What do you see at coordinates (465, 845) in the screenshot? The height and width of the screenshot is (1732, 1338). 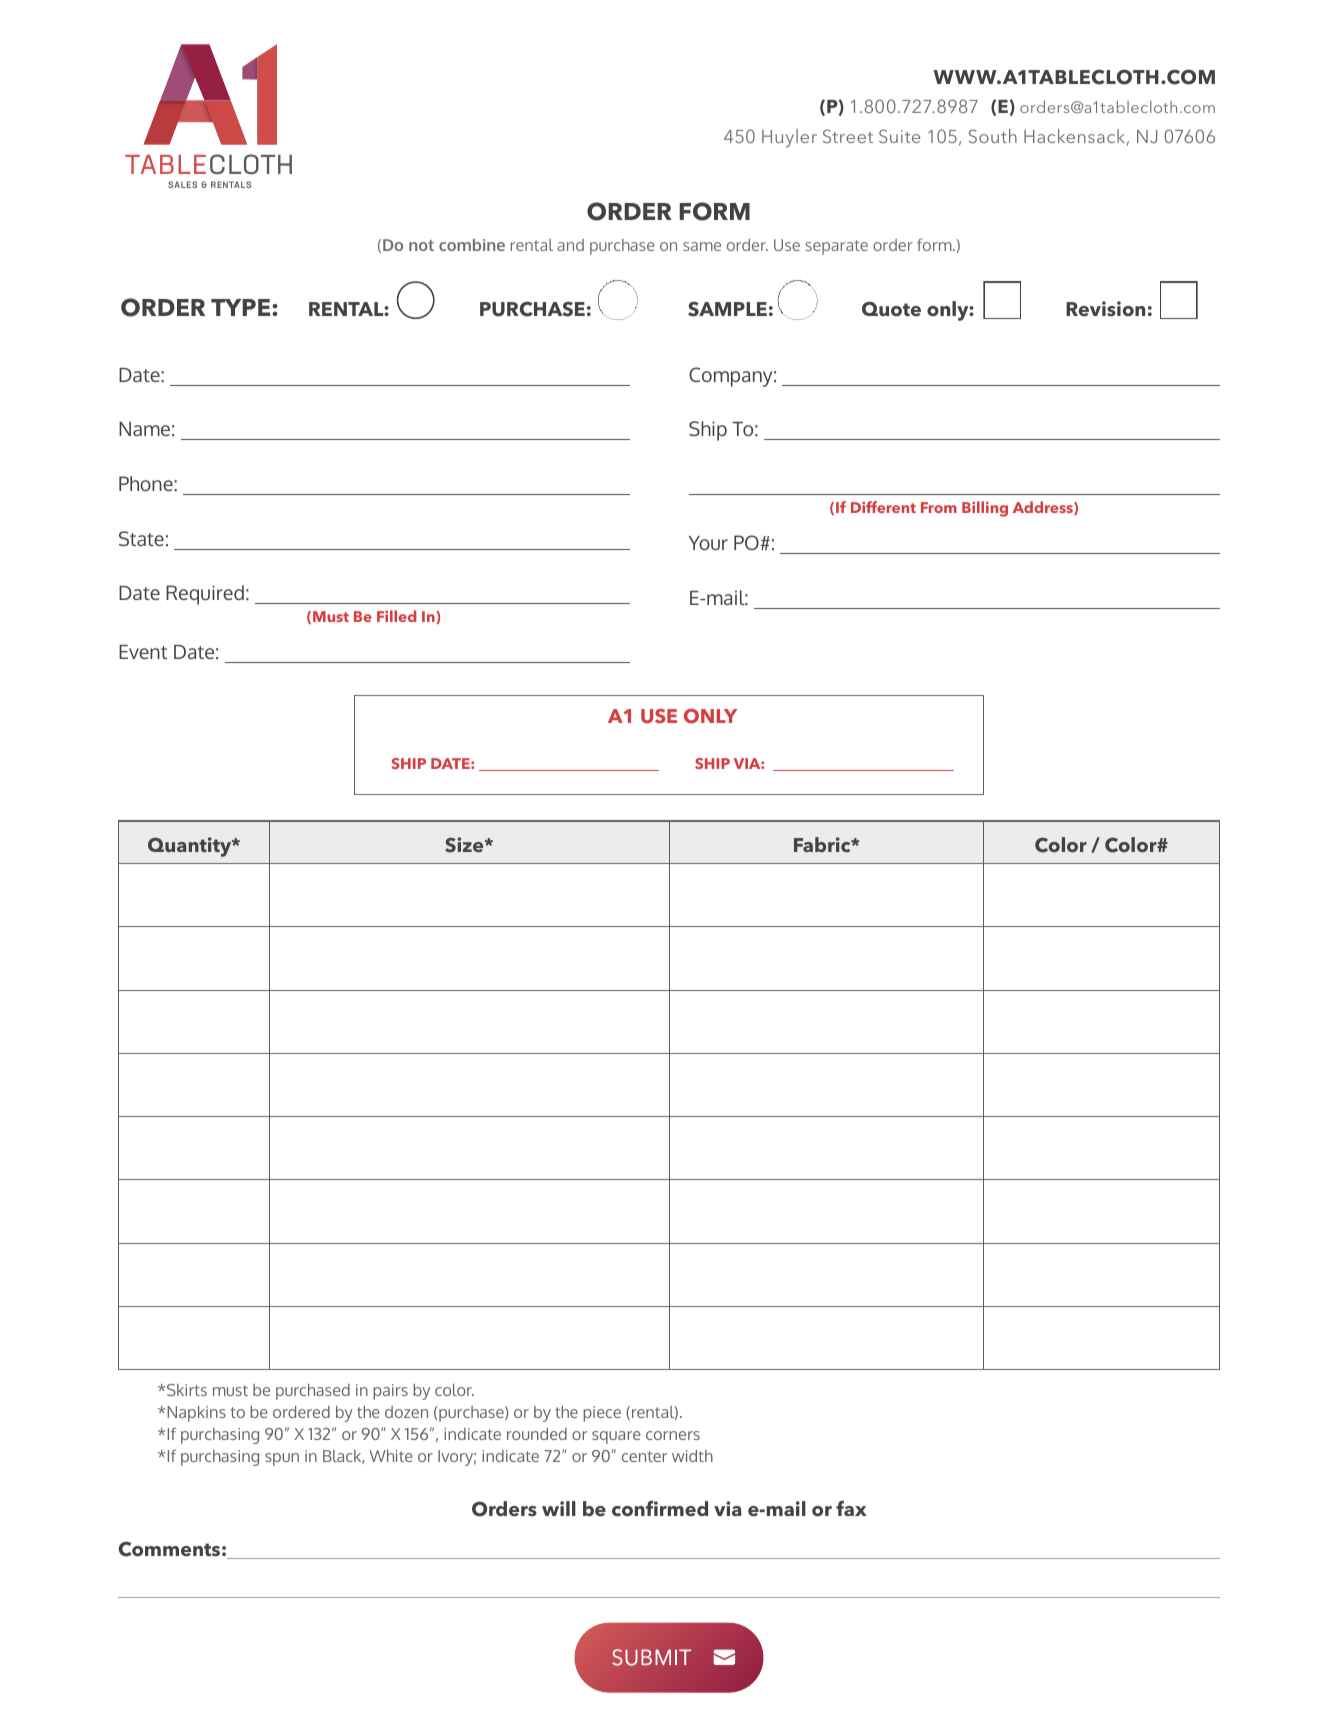 I see `Size` at bounding box center [465, 845].
